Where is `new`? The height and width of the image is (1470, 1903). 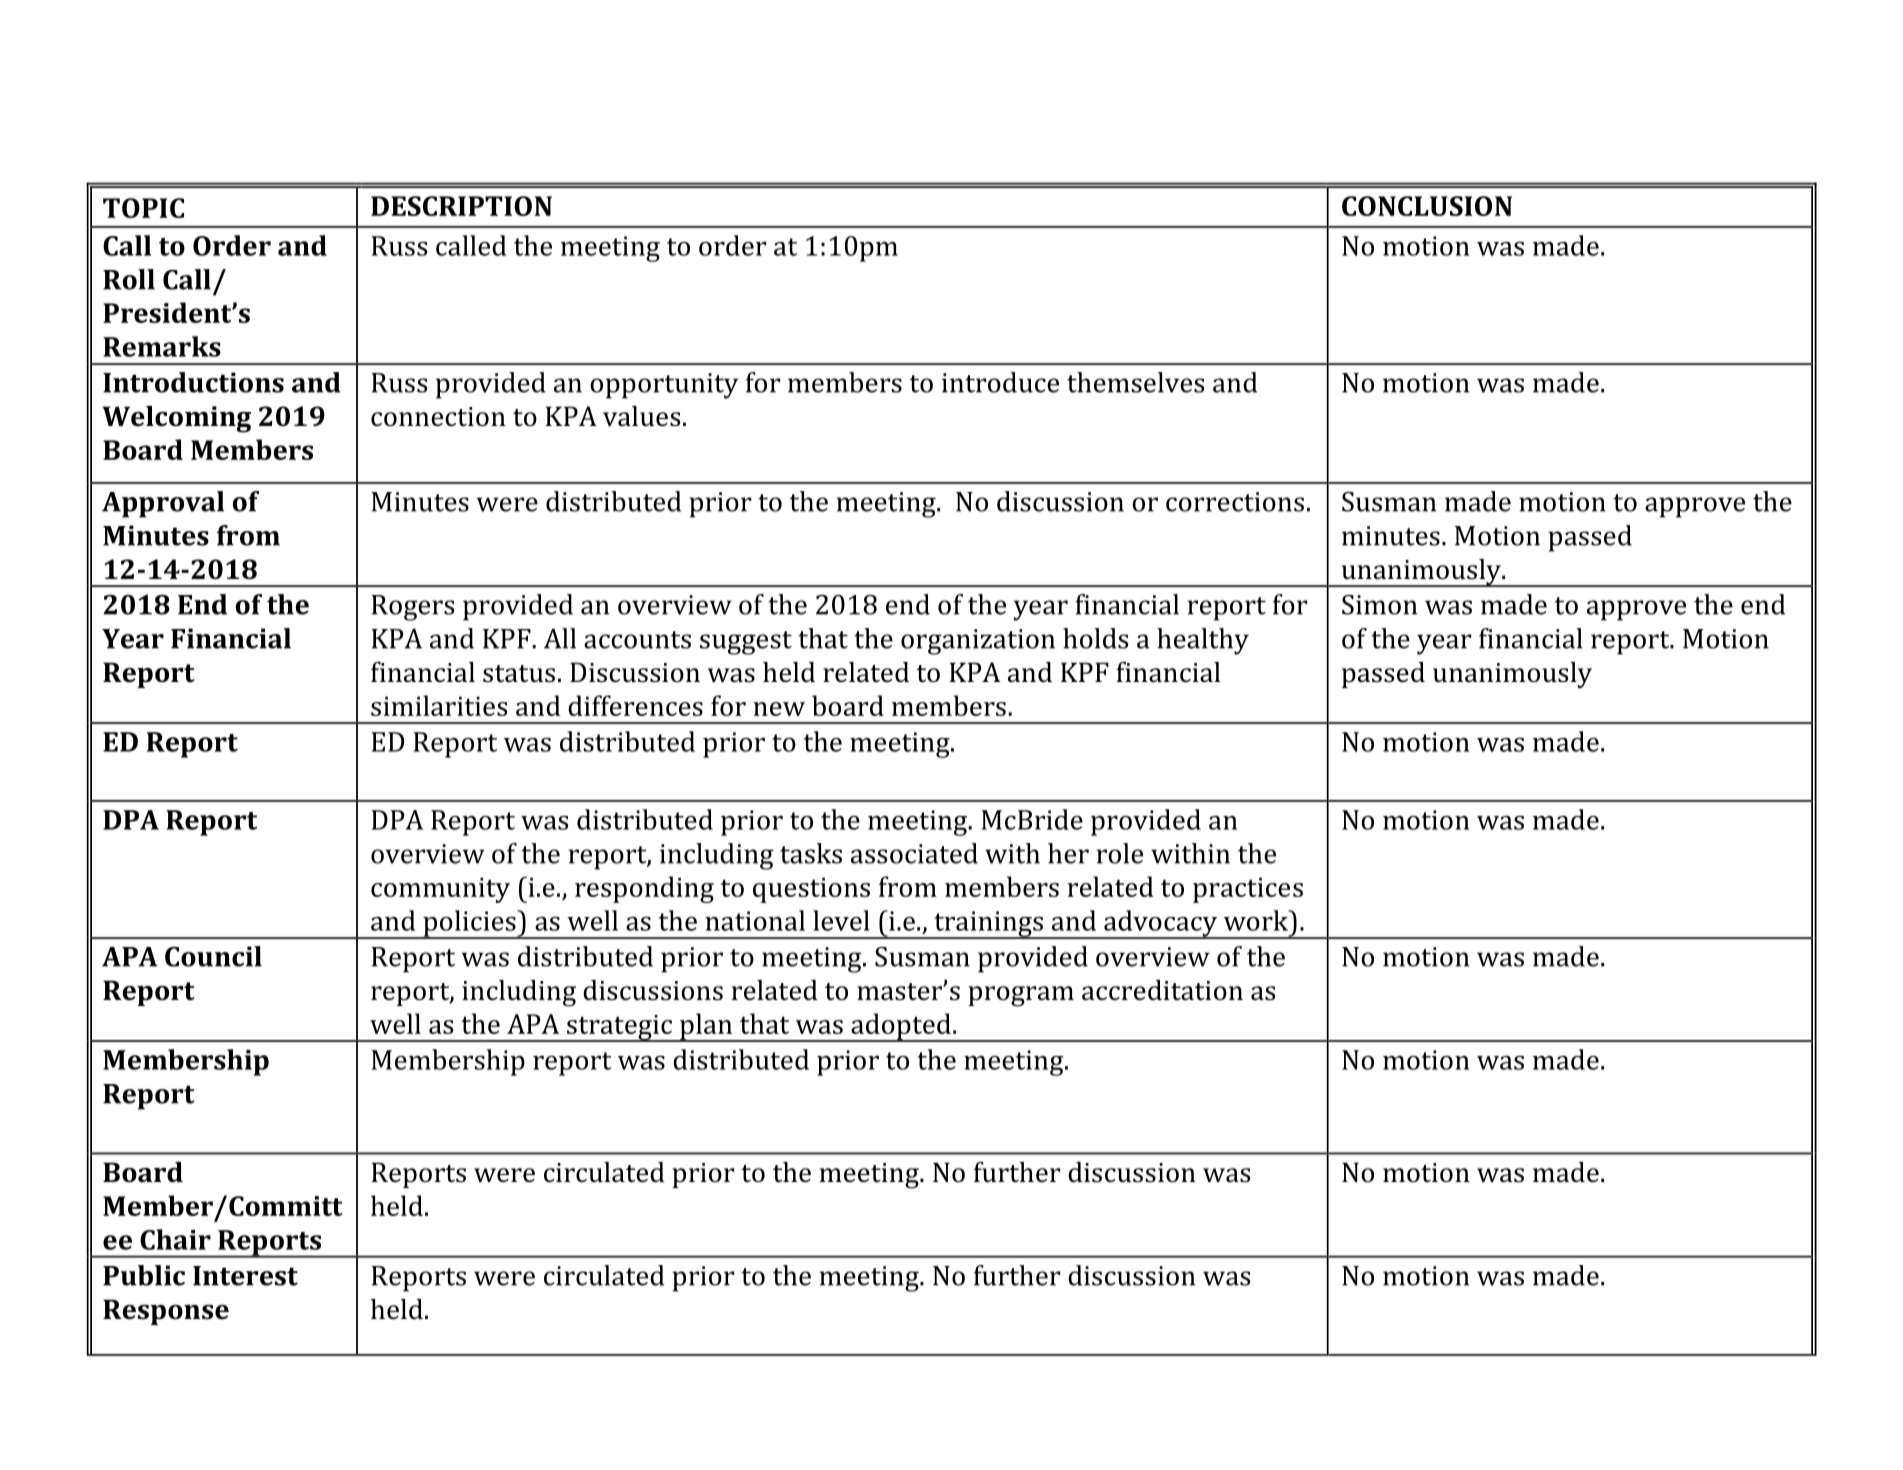 new is located at coordinates (779, 709).
